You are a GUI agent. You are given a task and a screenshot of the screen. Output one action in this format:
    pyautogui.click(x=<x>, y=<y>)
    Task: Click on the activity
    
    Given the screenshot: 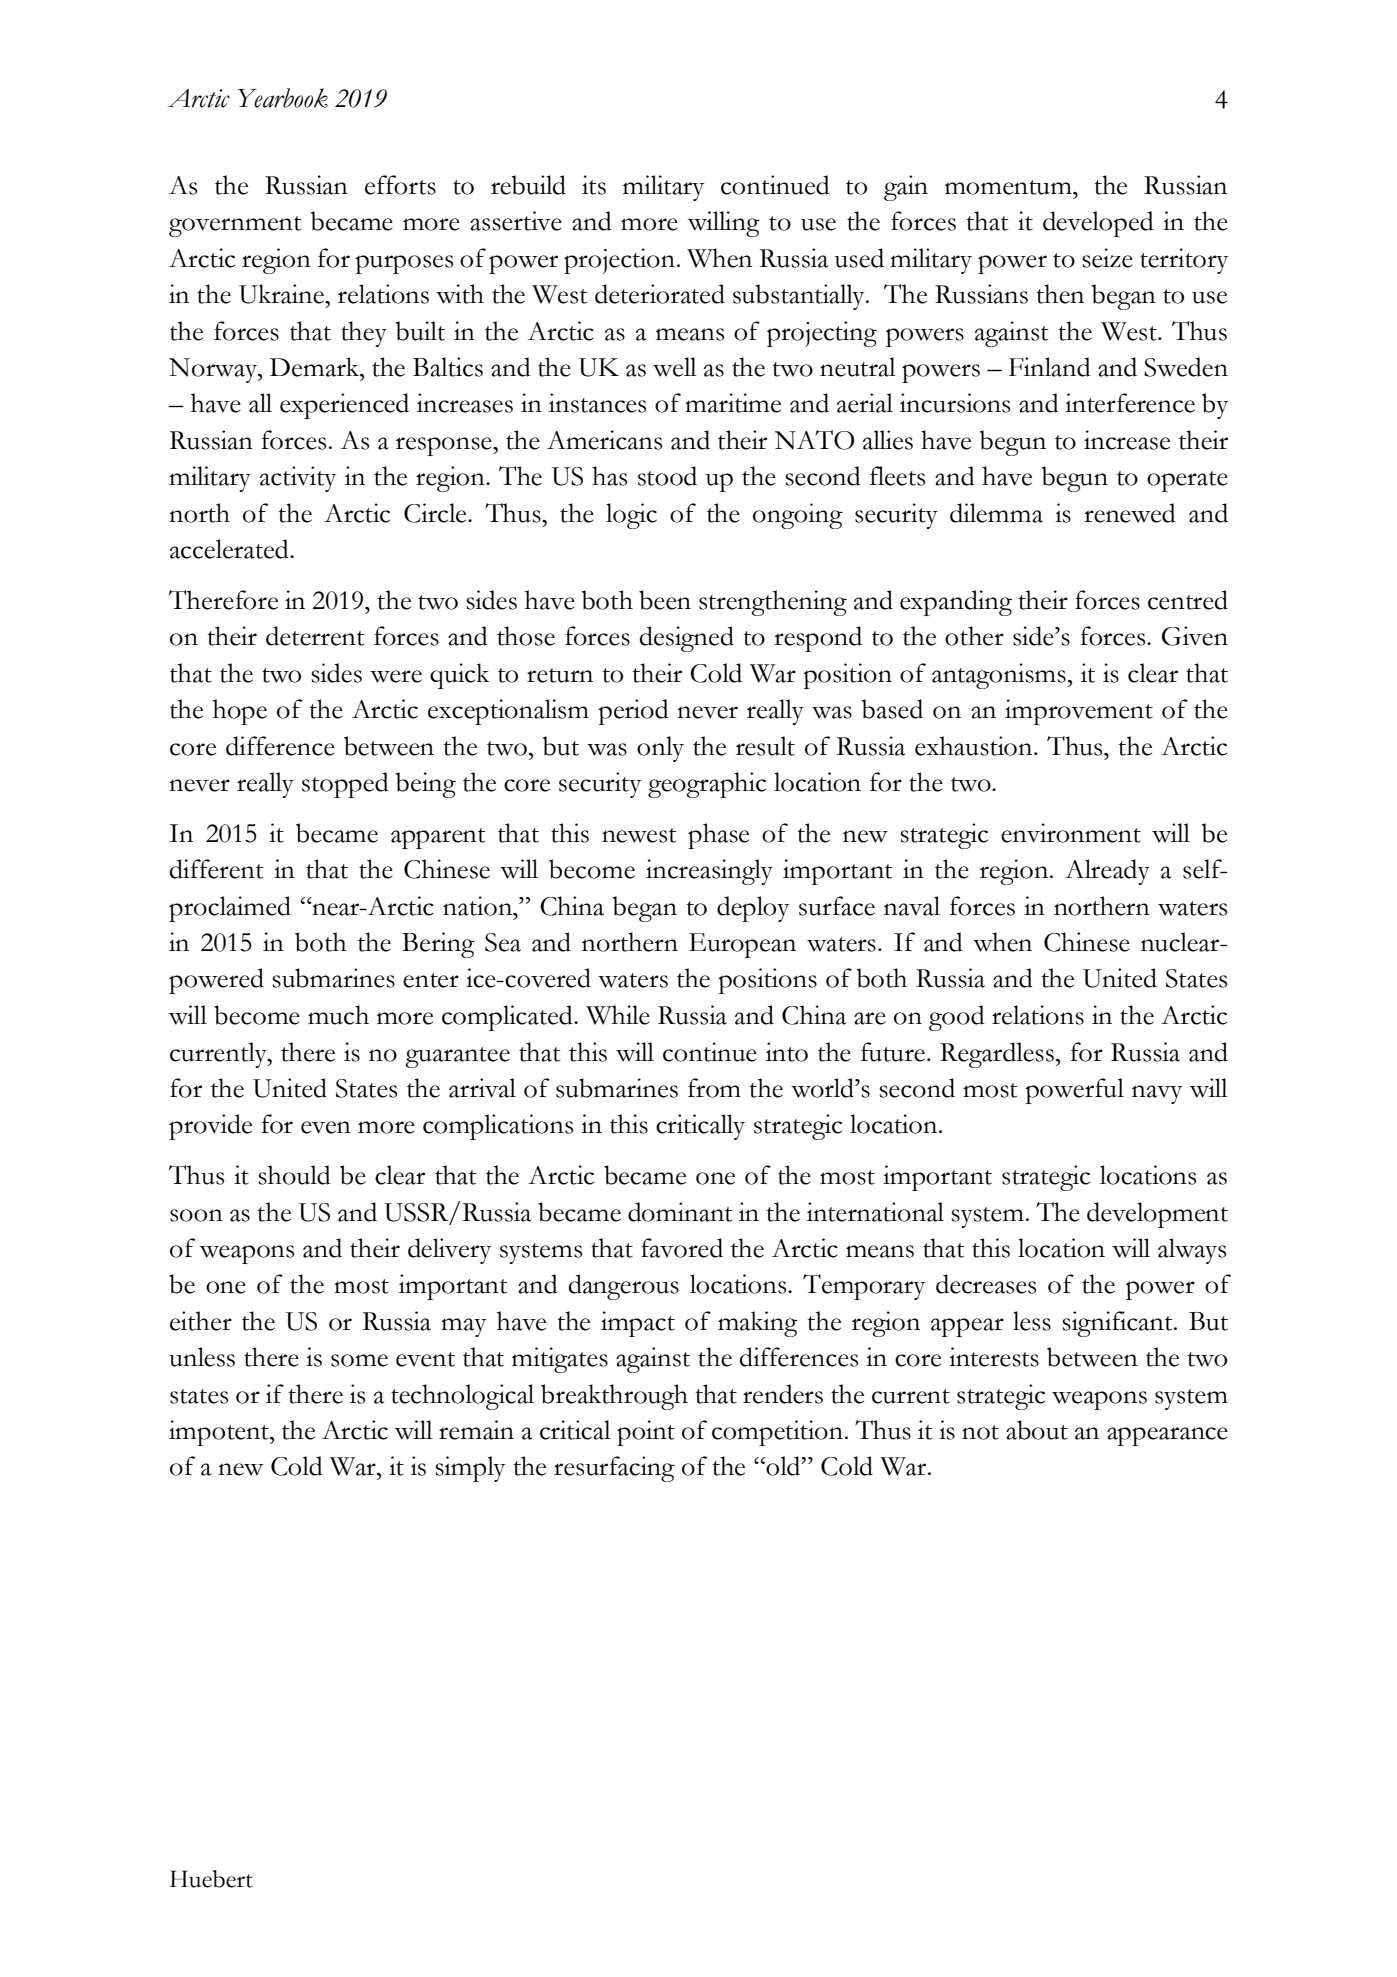 What is the action you would take?
    pyautogui.click(x=298, y=479)
